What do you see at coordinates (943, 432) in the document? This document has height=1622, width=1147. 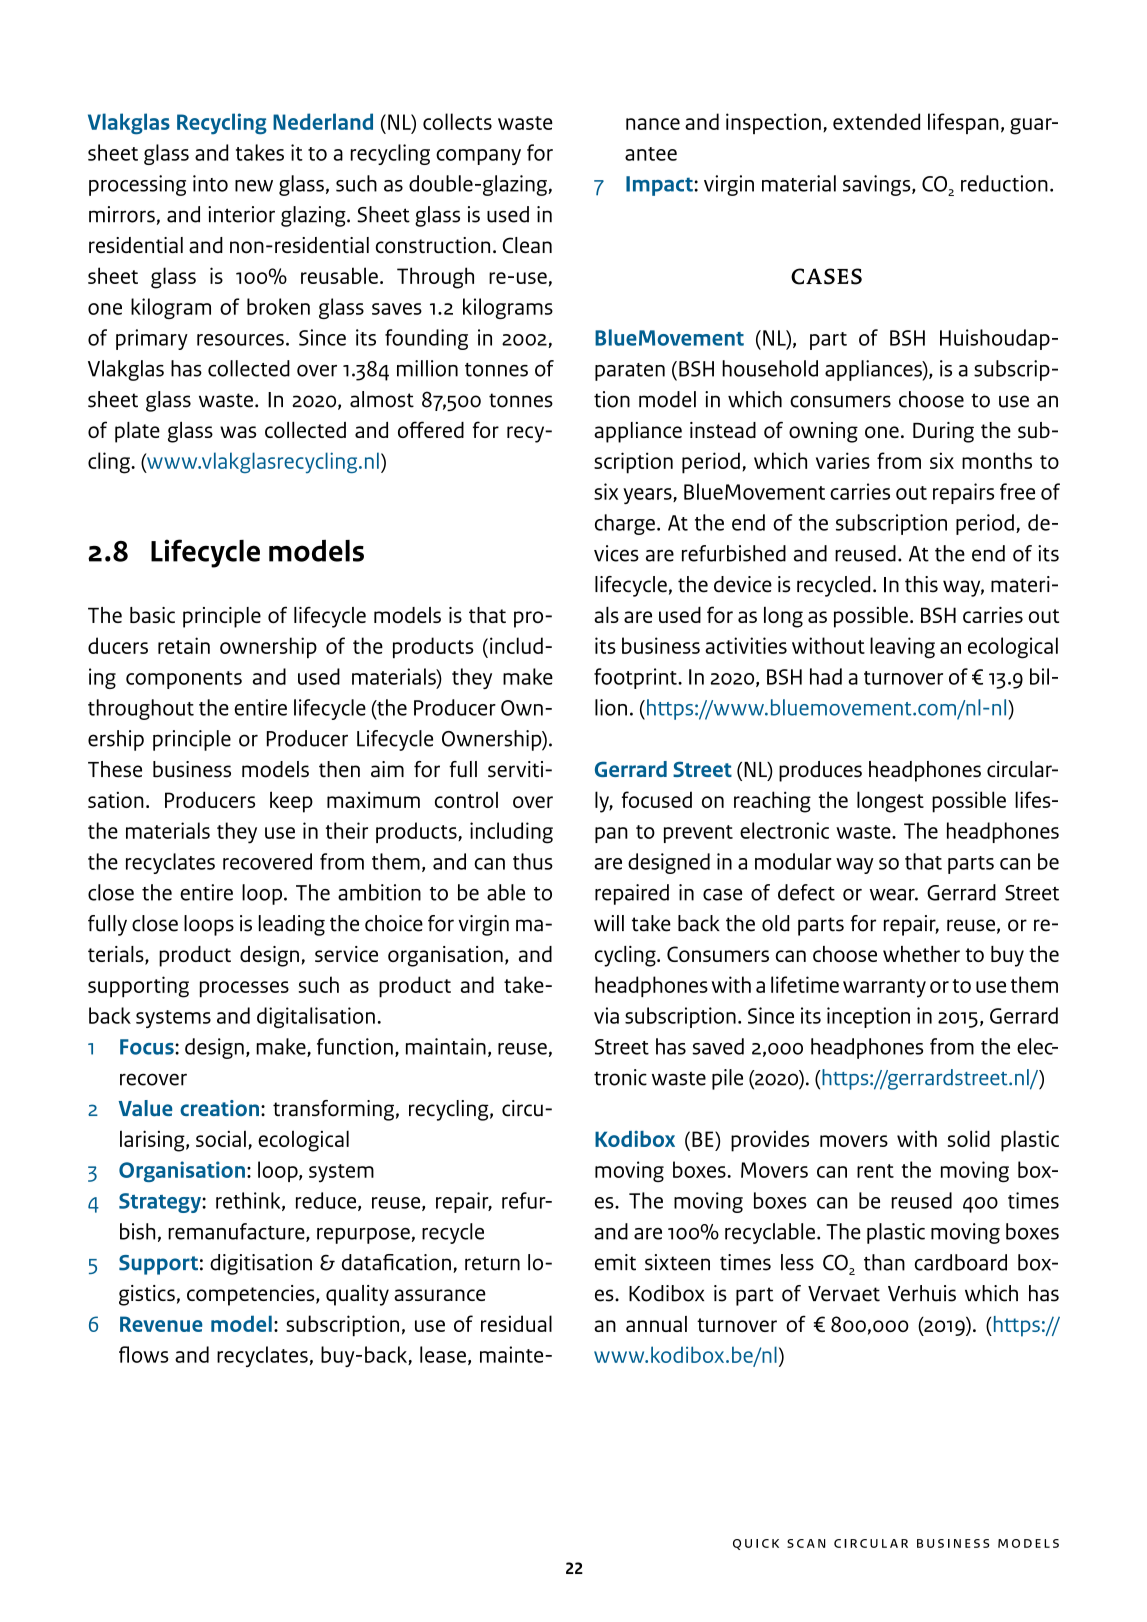 I see `During` at bounding box center [943, 432].
